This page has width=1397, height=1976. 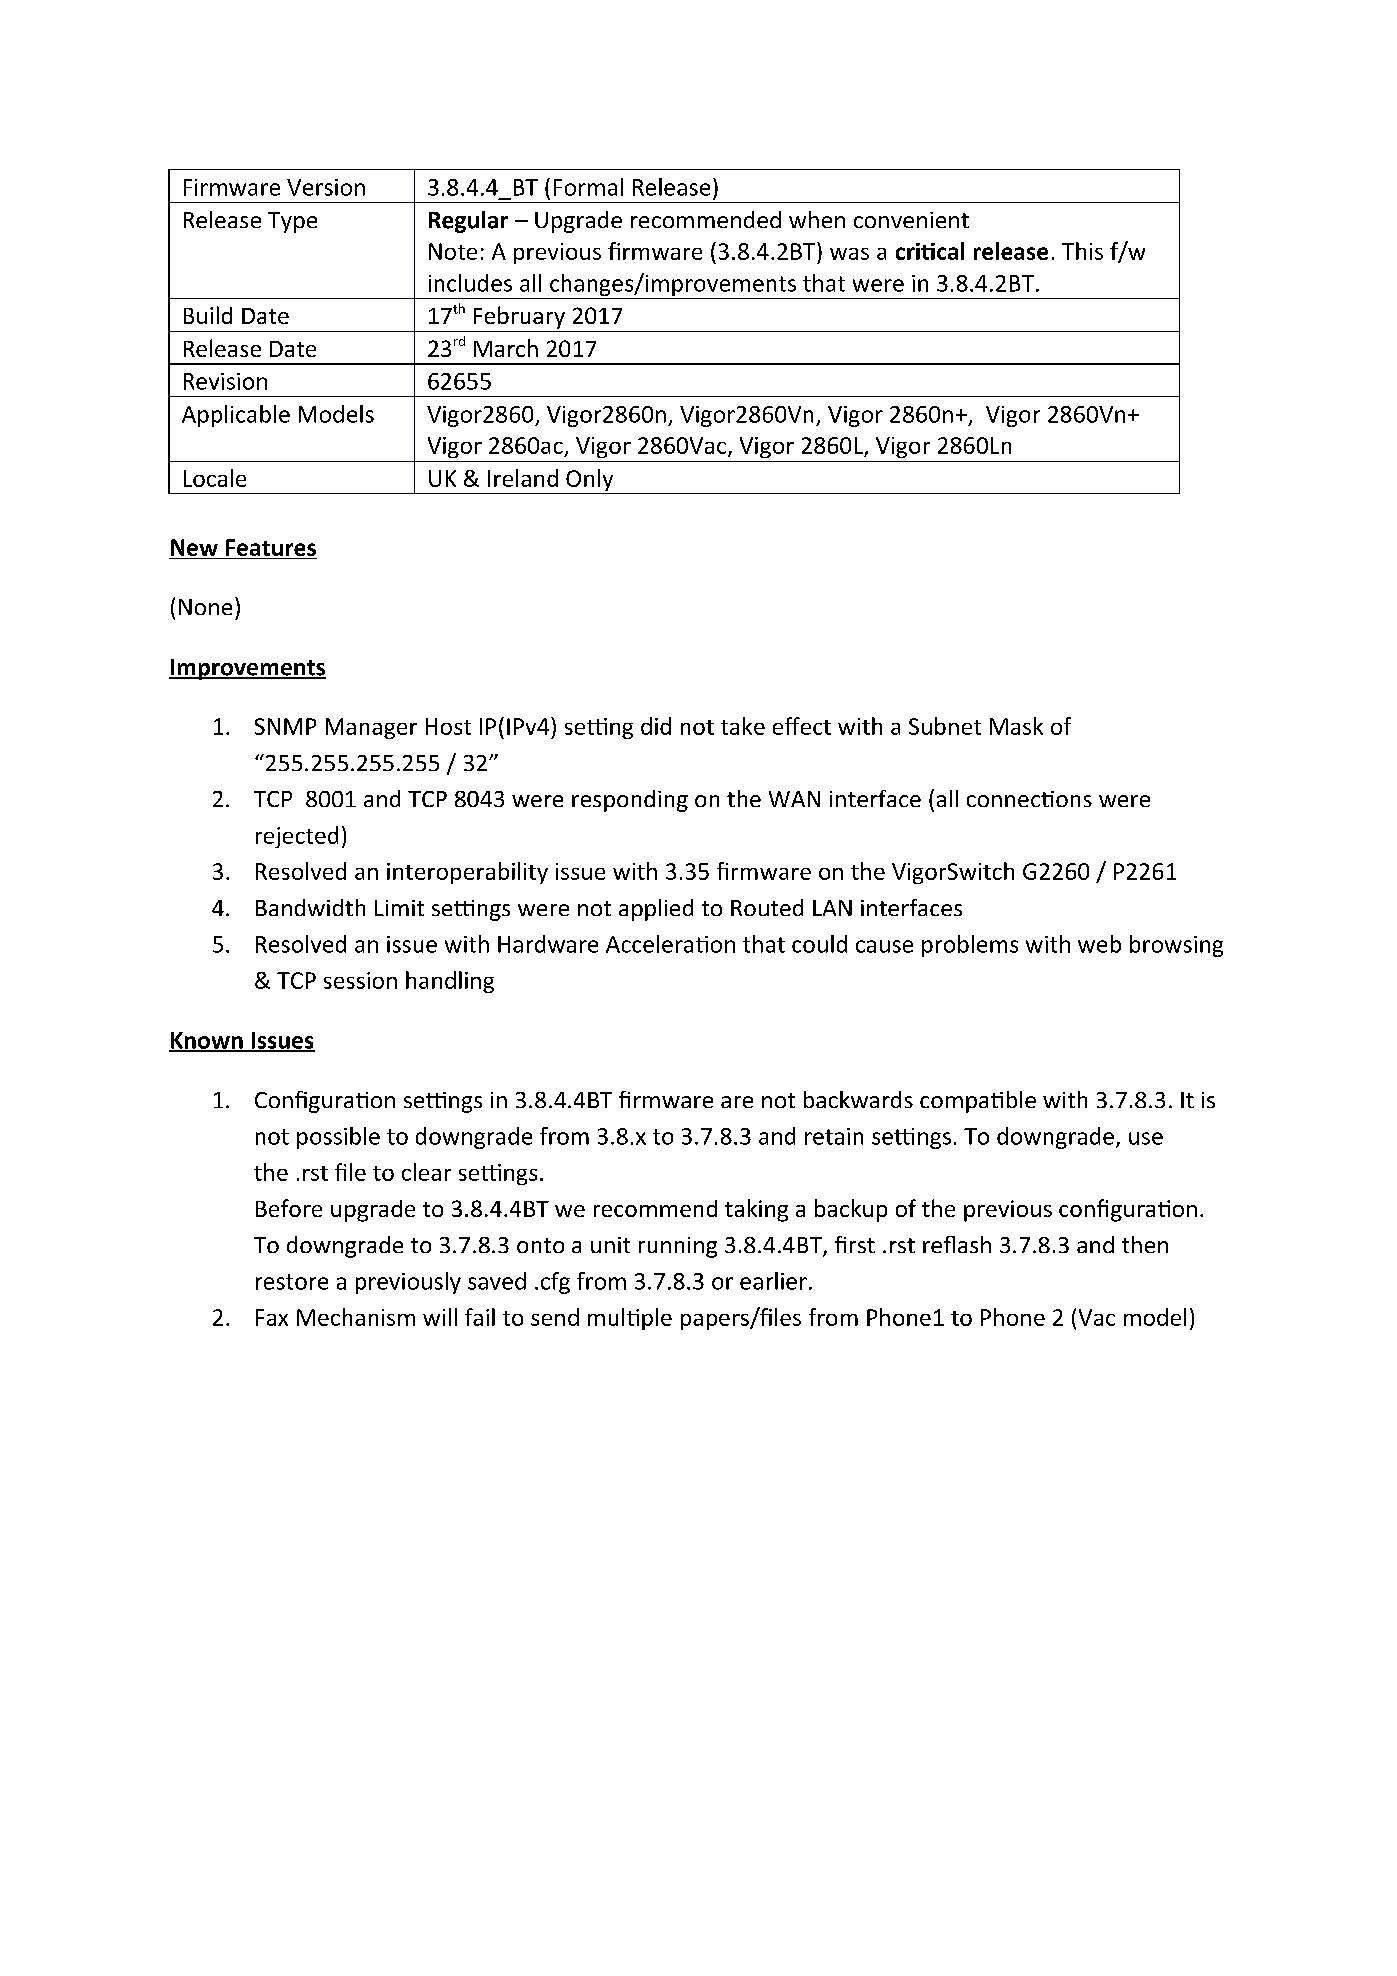 I want to click on restore, so click(x=292, y=1282).
